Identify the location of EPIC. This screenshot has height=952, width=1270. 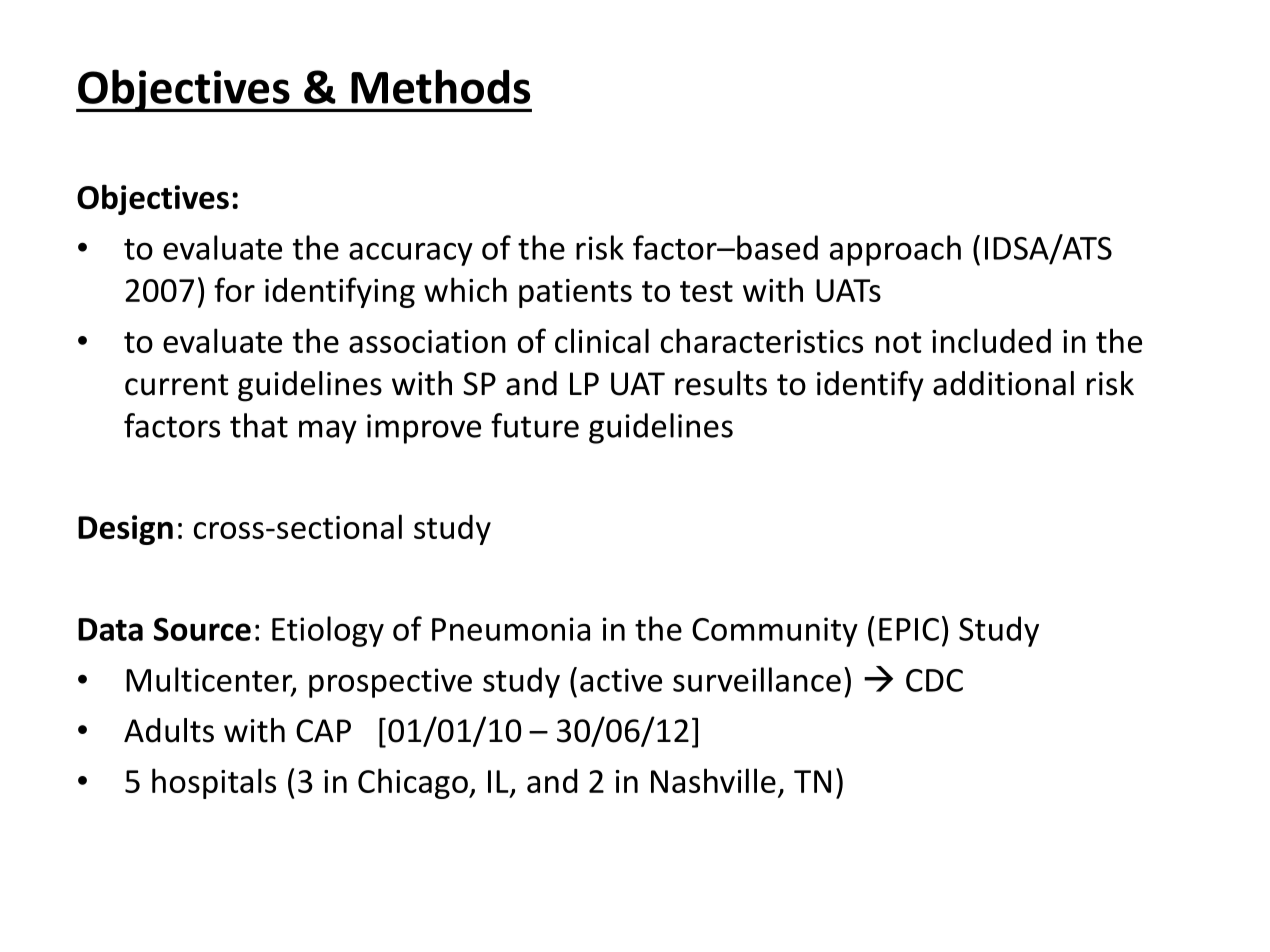
(909, 629).
